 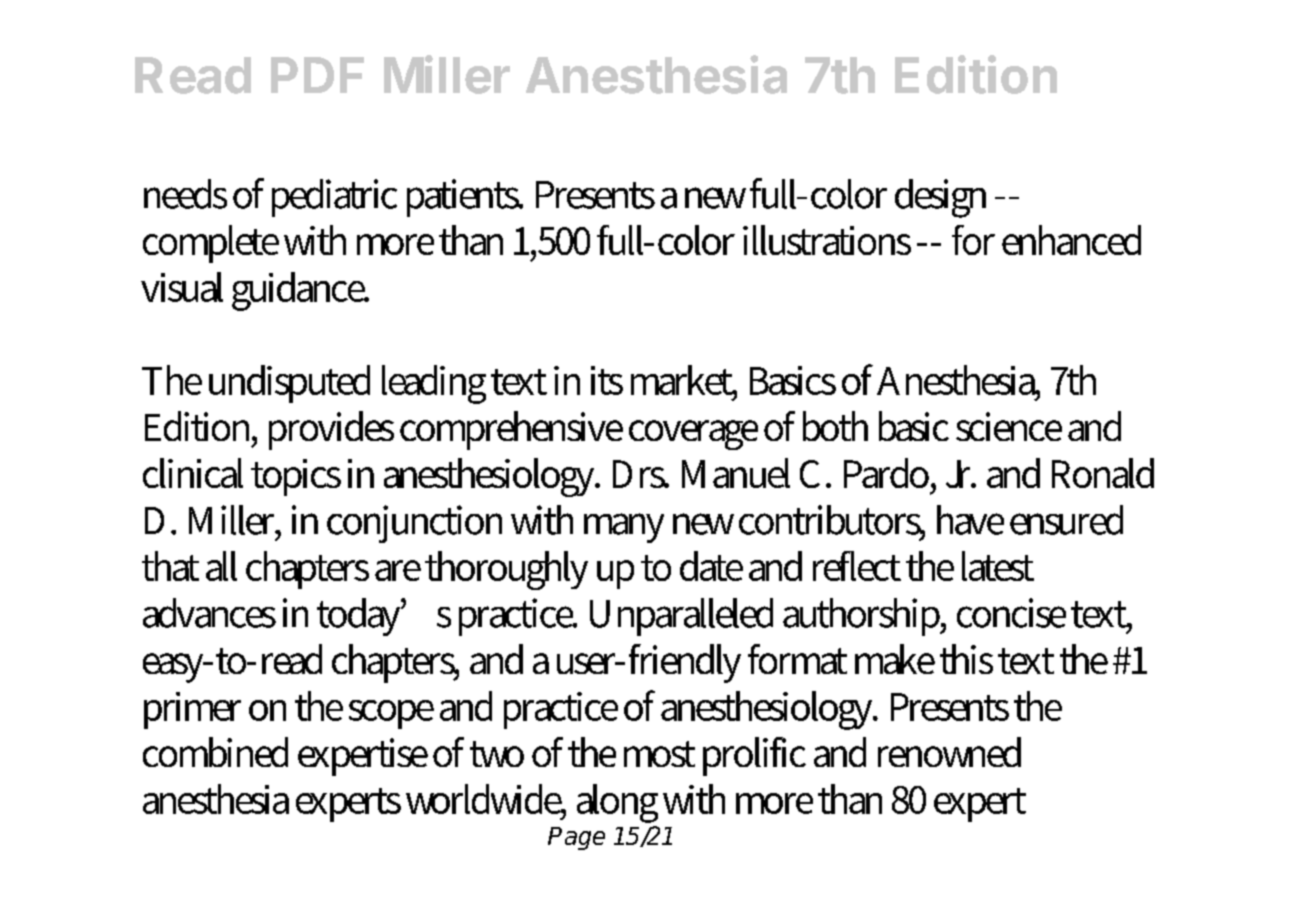 I want to click on design, so click(x=940, y=198).
